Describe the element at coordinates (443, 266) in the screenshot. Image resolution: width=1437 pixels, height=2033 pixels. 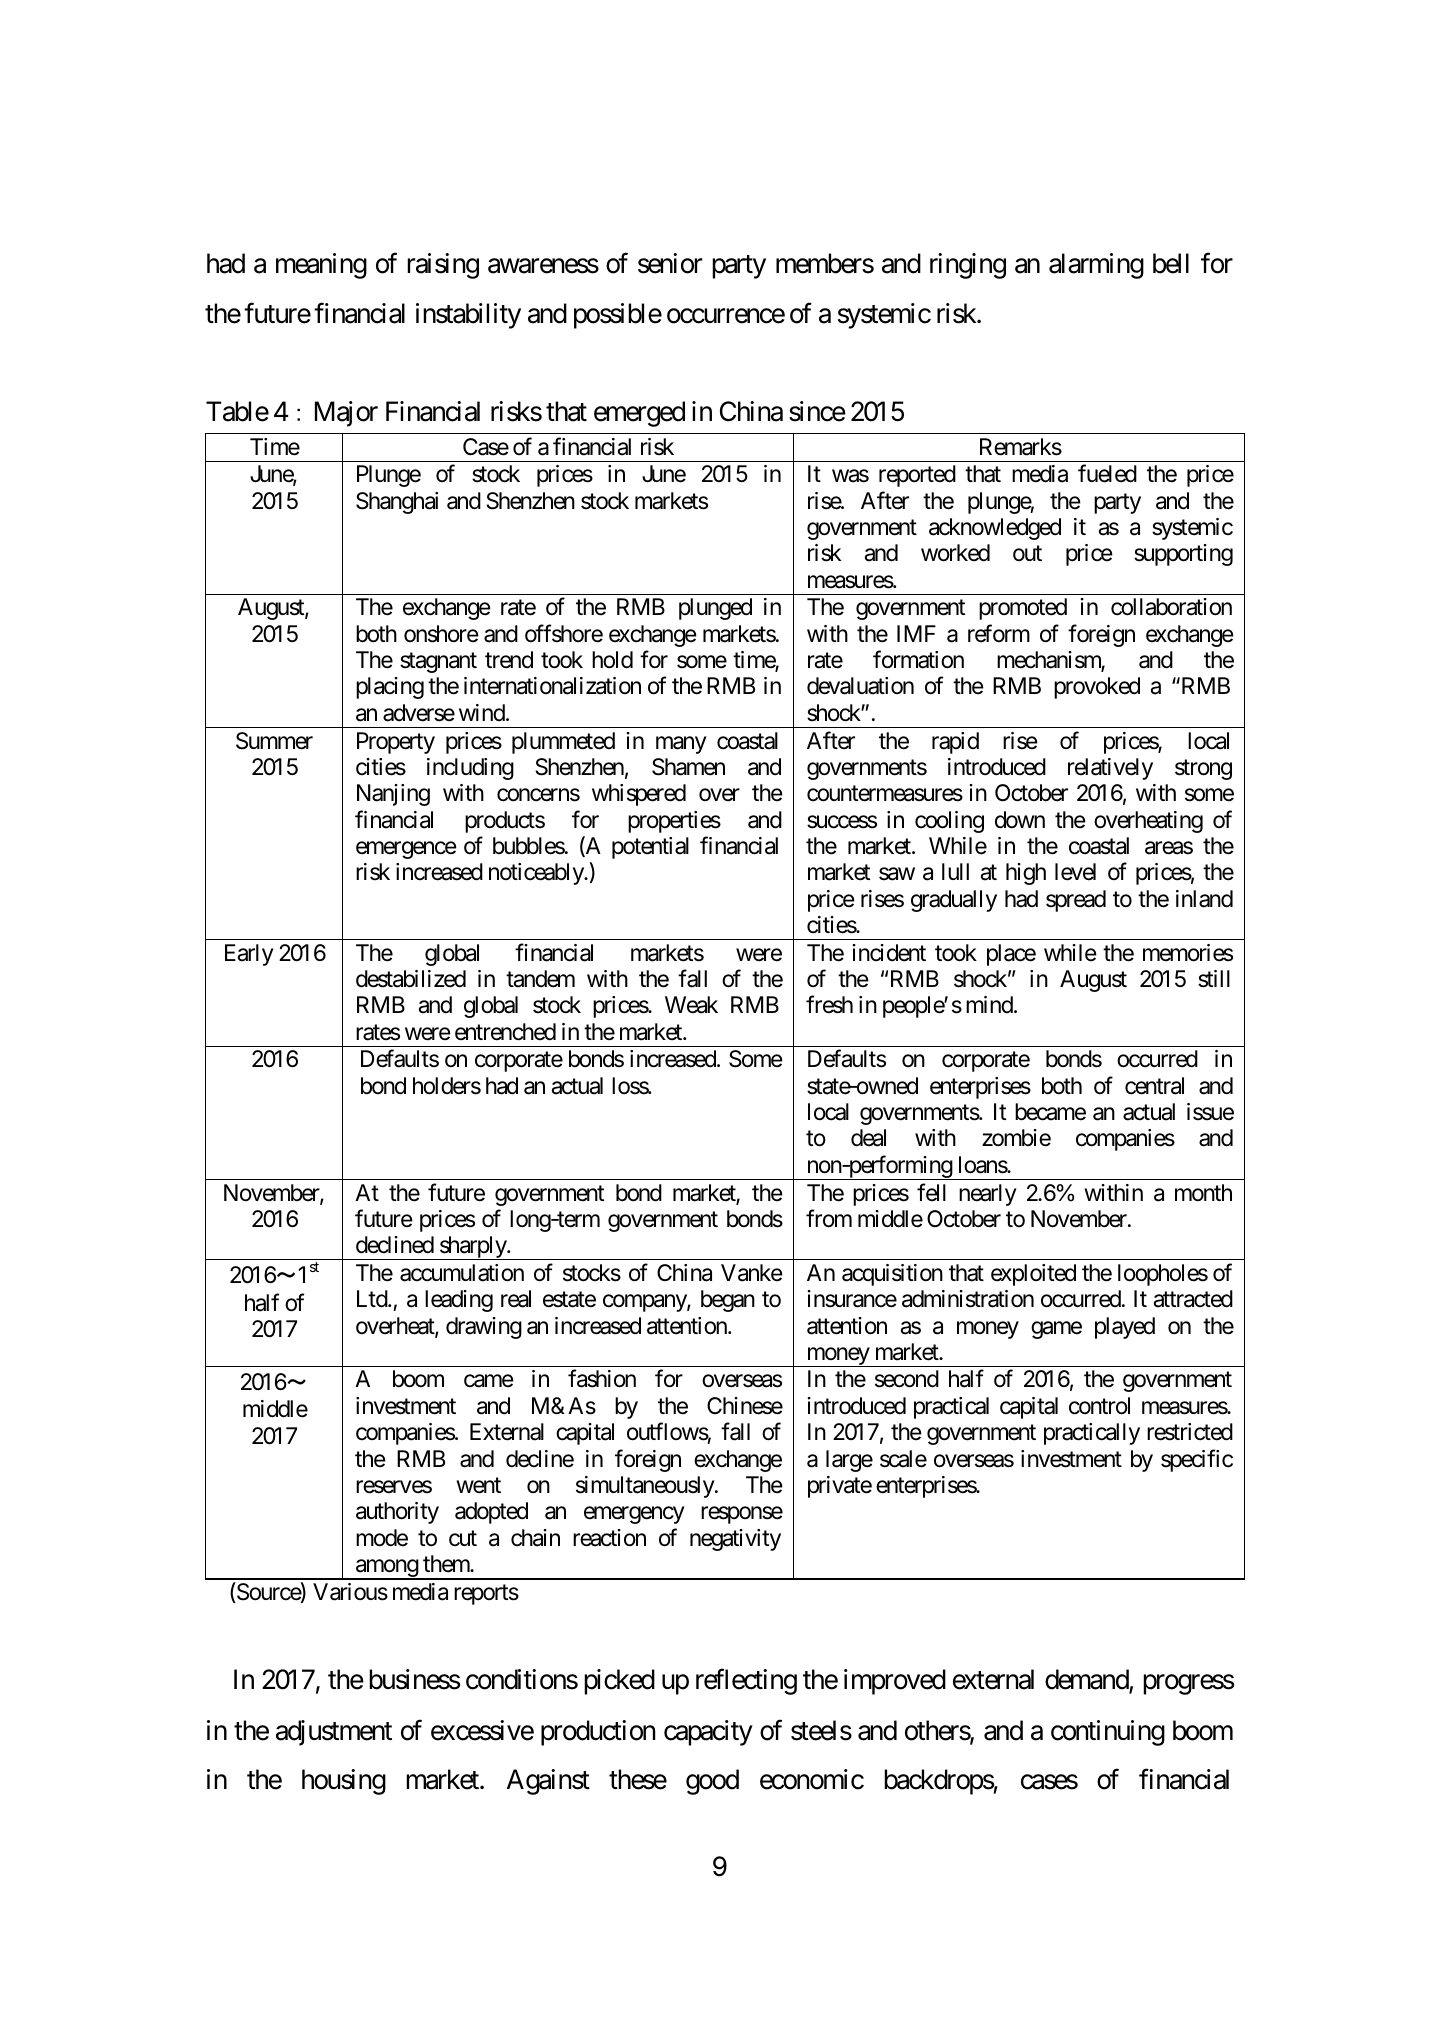
I see `raising` at that location.
